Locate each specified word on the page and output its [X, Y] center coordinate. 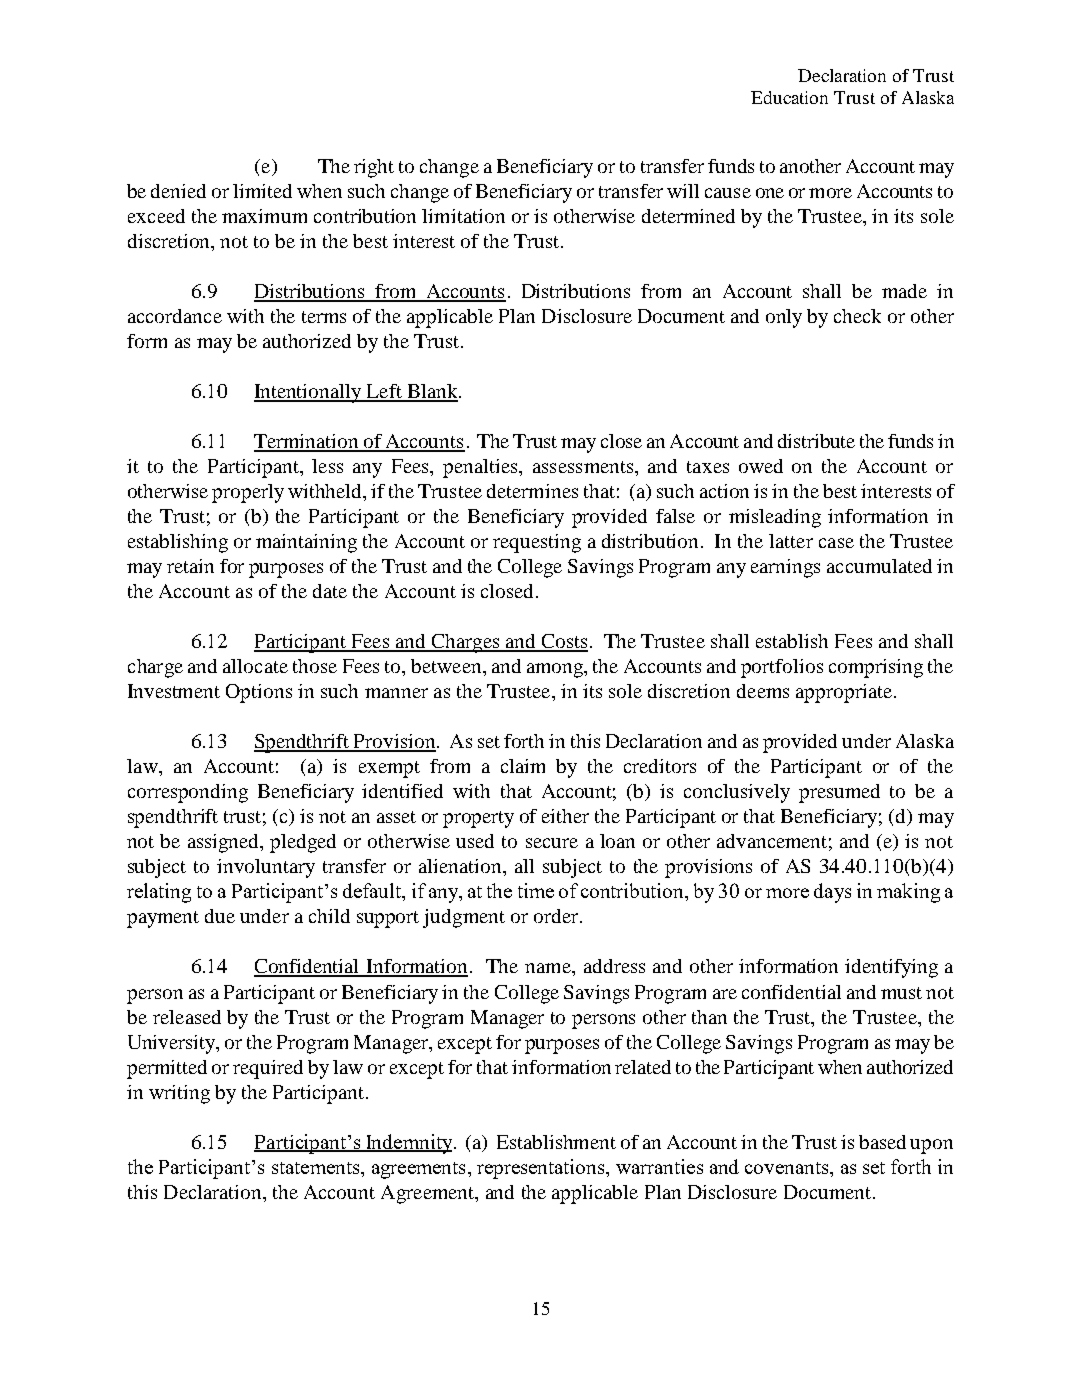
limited [262, 191]
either [565, 816]
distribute [816, 441]
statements [317, 1168]
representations [542, 1169]
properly [248, 493]
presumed [839, 793]
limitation [463, 216]
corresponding [188, 793]
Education [789, 97]
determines [532, 491]
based [882, 1142]
